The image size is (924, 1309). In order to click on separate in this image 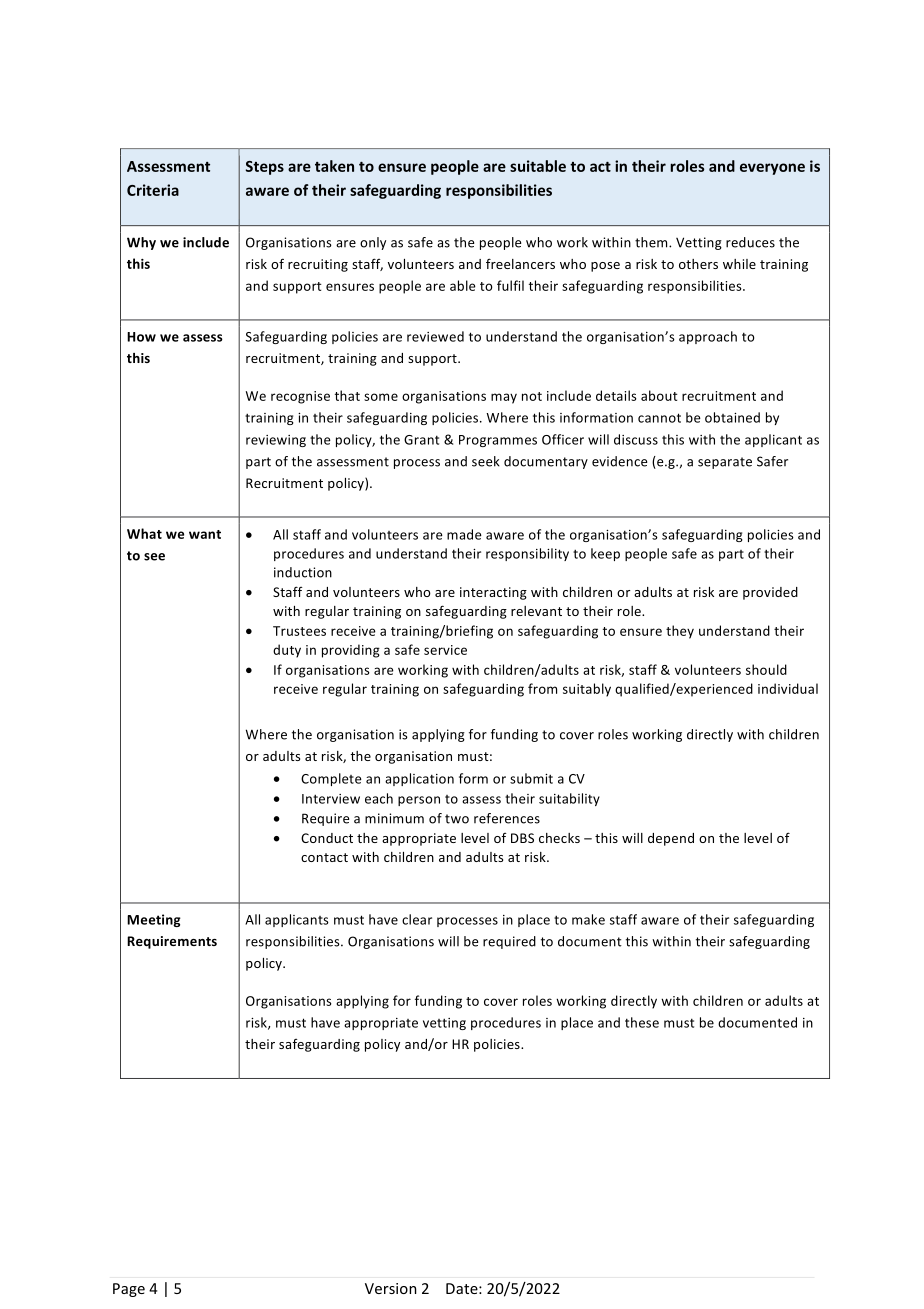, I will do `click(725, 463)`.
